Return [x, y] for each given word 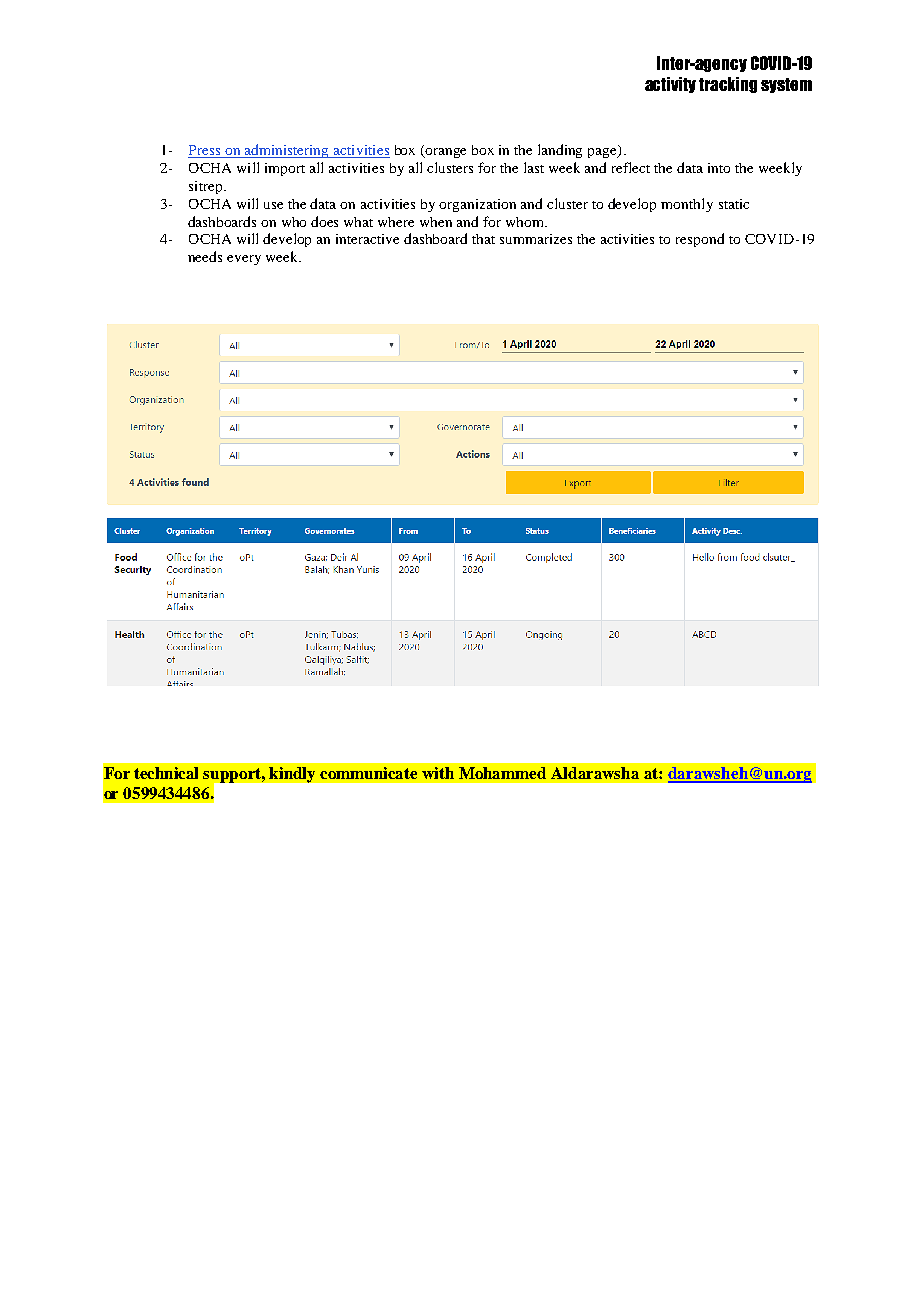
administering [287, 151]
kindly [292, 775]
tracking [728, 85]
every [244, 260]
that [483, 239]
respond [700, 240]
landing [560, 151]
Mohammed [502, 773]
